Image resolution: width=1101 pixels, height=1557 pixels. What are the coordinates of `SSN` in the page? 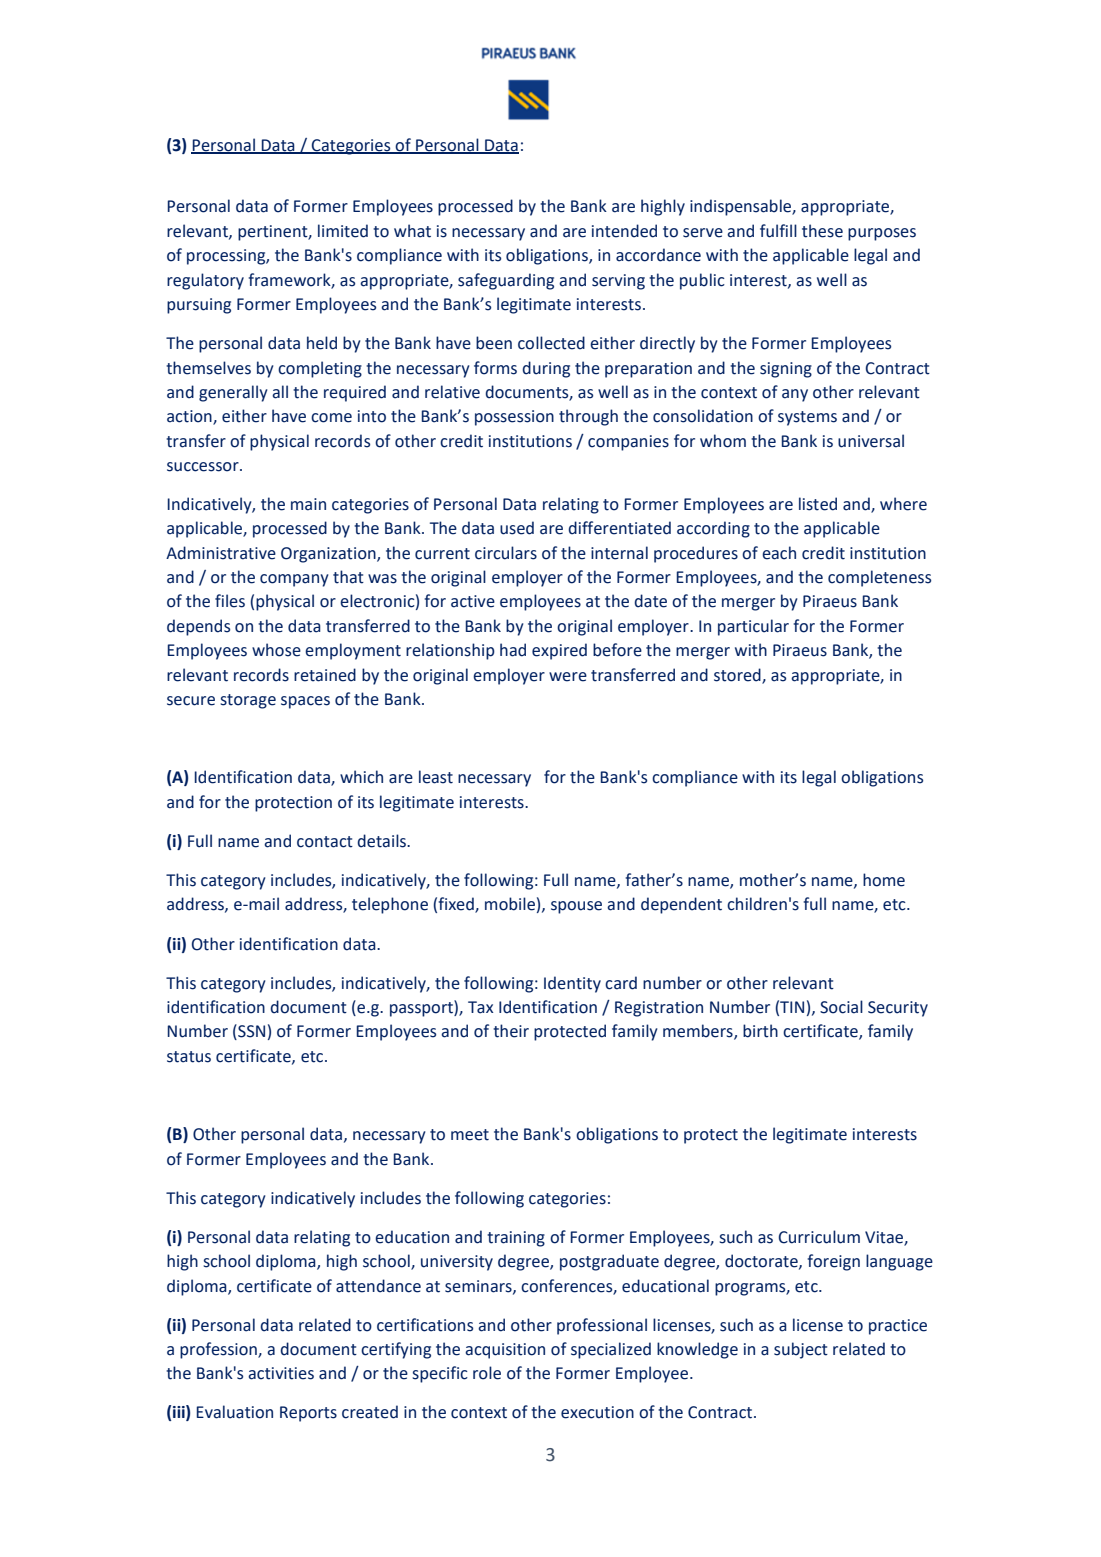 It's located at (250, 1032).
